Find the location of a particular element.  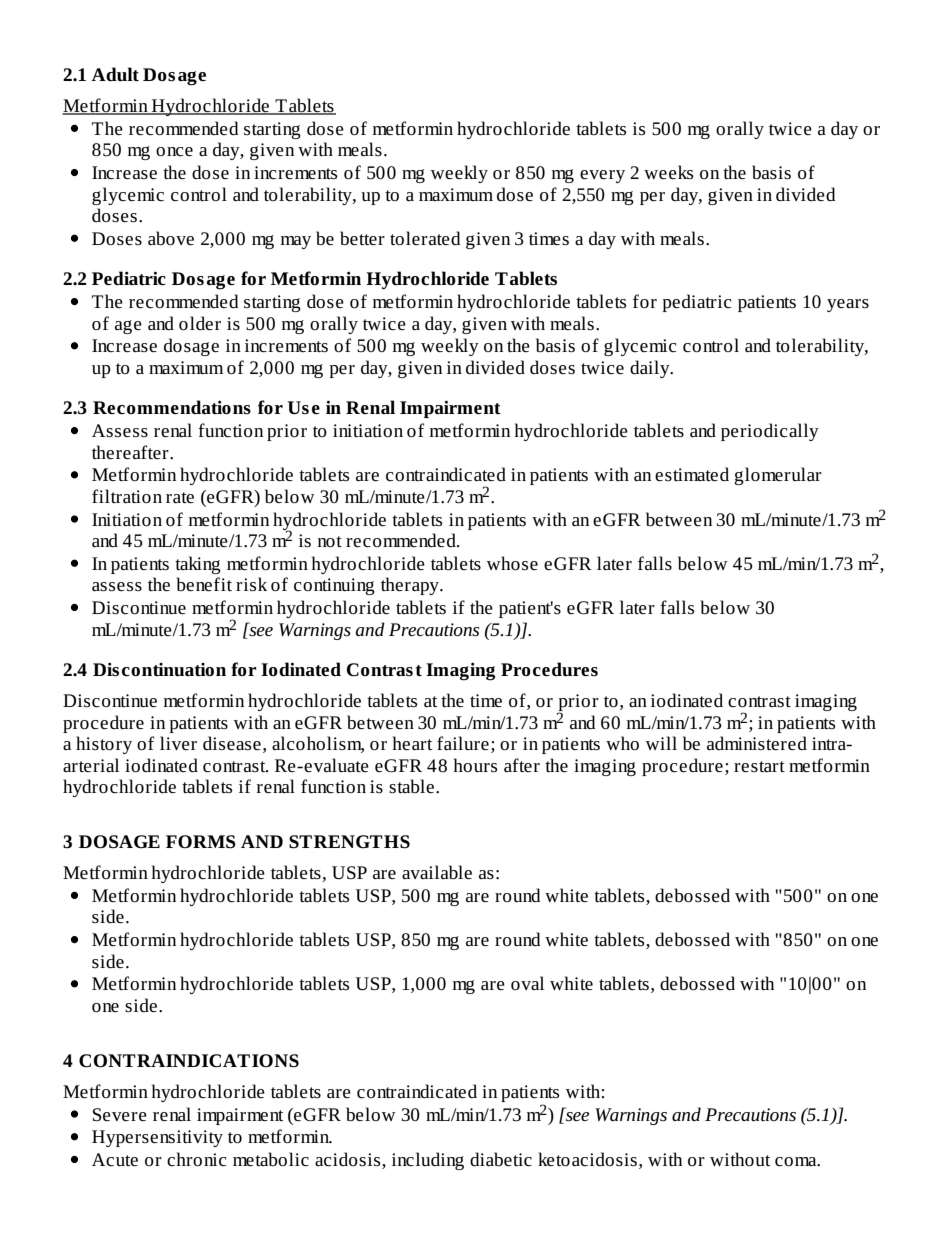

diabetic is located at coordinates (501, 1159).
